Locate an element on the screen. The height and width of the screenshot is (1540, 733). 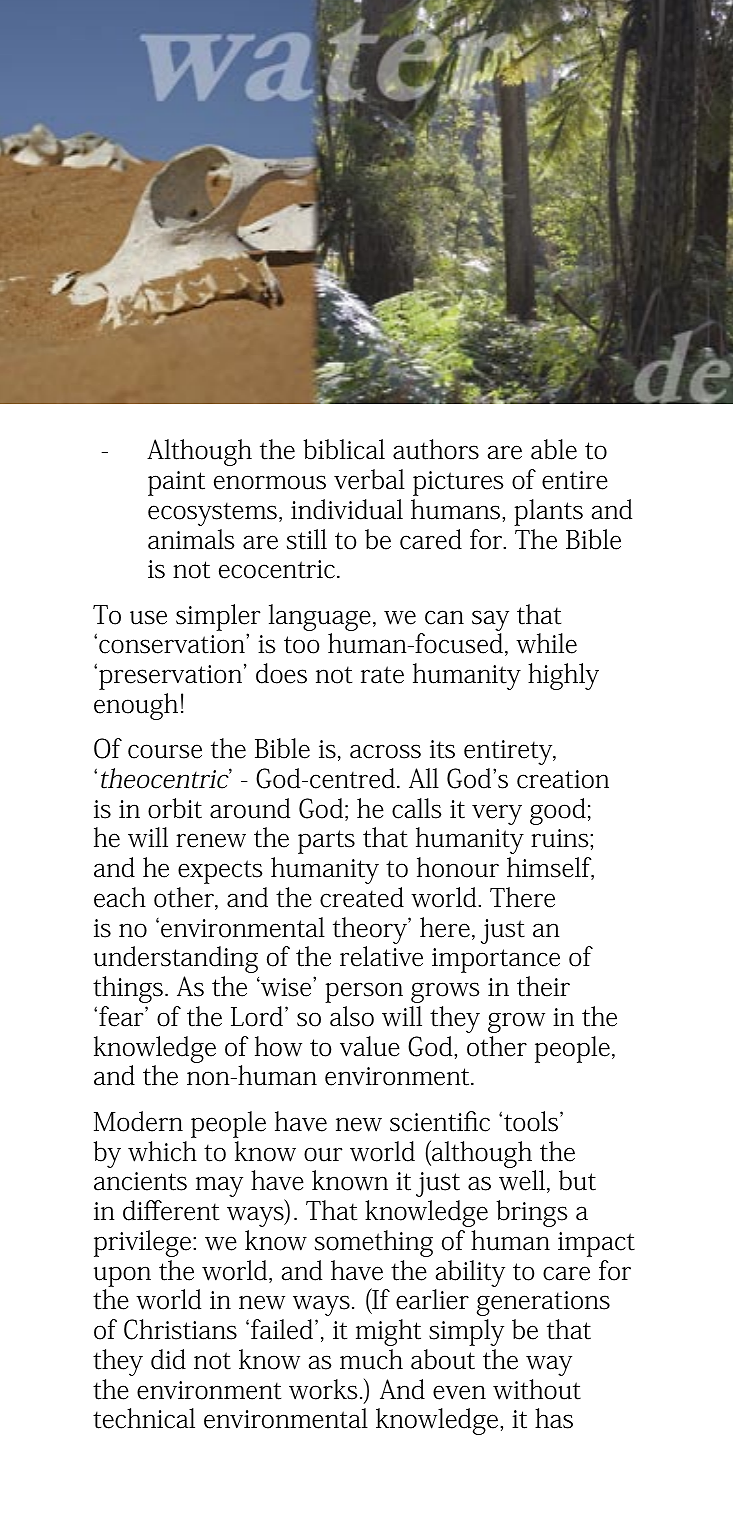
well is located at coordinates (522, 1180).
